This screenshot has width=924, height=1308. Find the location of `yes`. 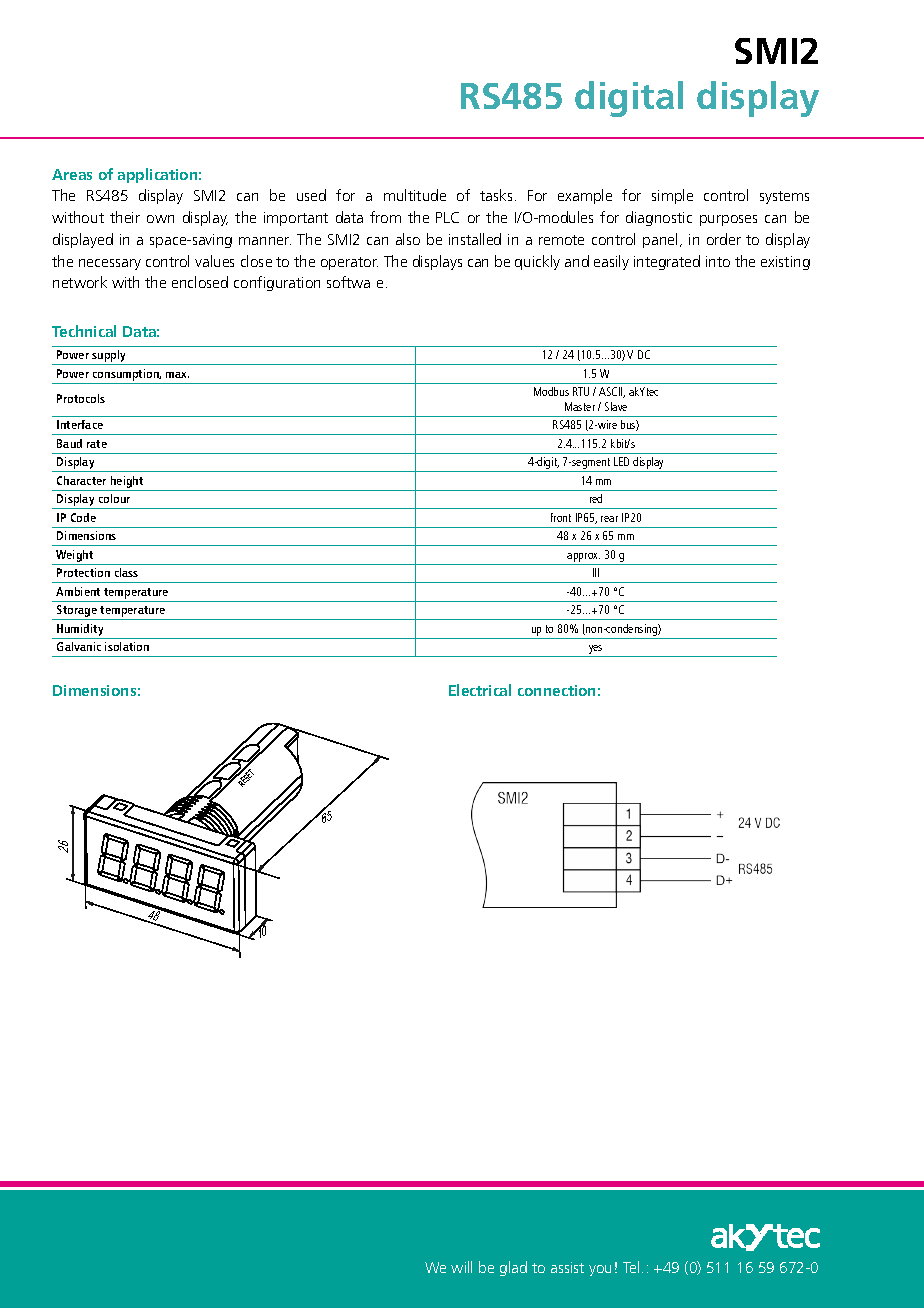

yes is located at coordinates (596, 651).
